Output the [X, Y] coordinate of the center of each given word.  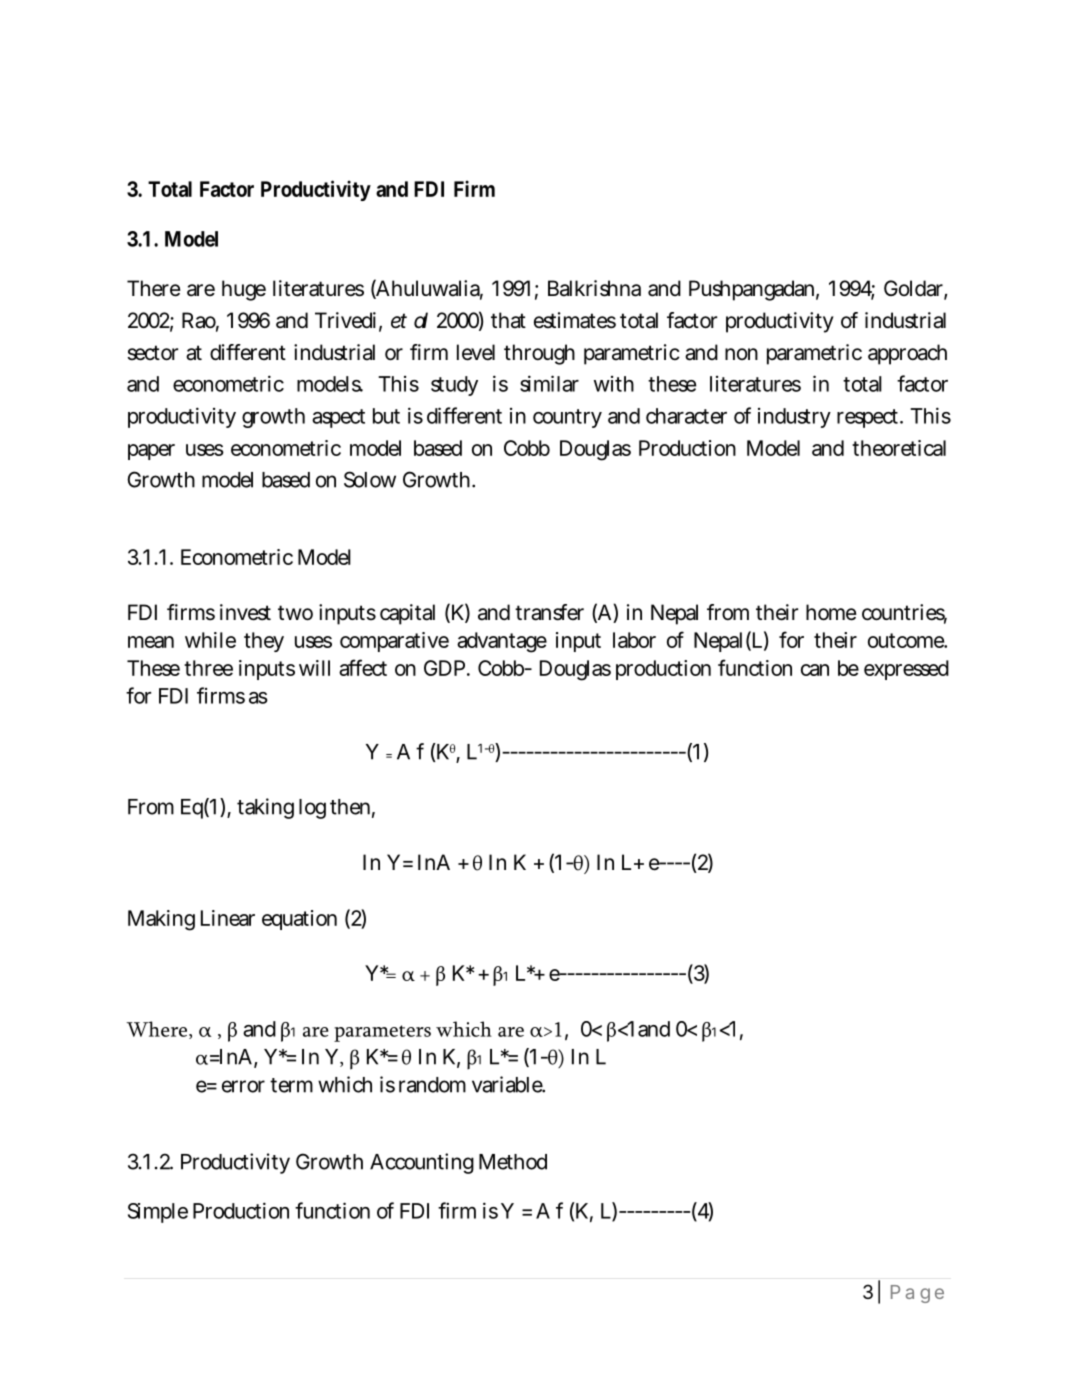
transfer [549, 612]
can [815, 670]
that [508, 320]
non [741, 354]
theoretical [899, 448]
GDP [447, 668]
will [314, 668]
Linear [228, 918]
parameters [382, 1033]
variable [508, 1084]
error [243, 1086]
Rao [200, 321]
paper [151, 452]
